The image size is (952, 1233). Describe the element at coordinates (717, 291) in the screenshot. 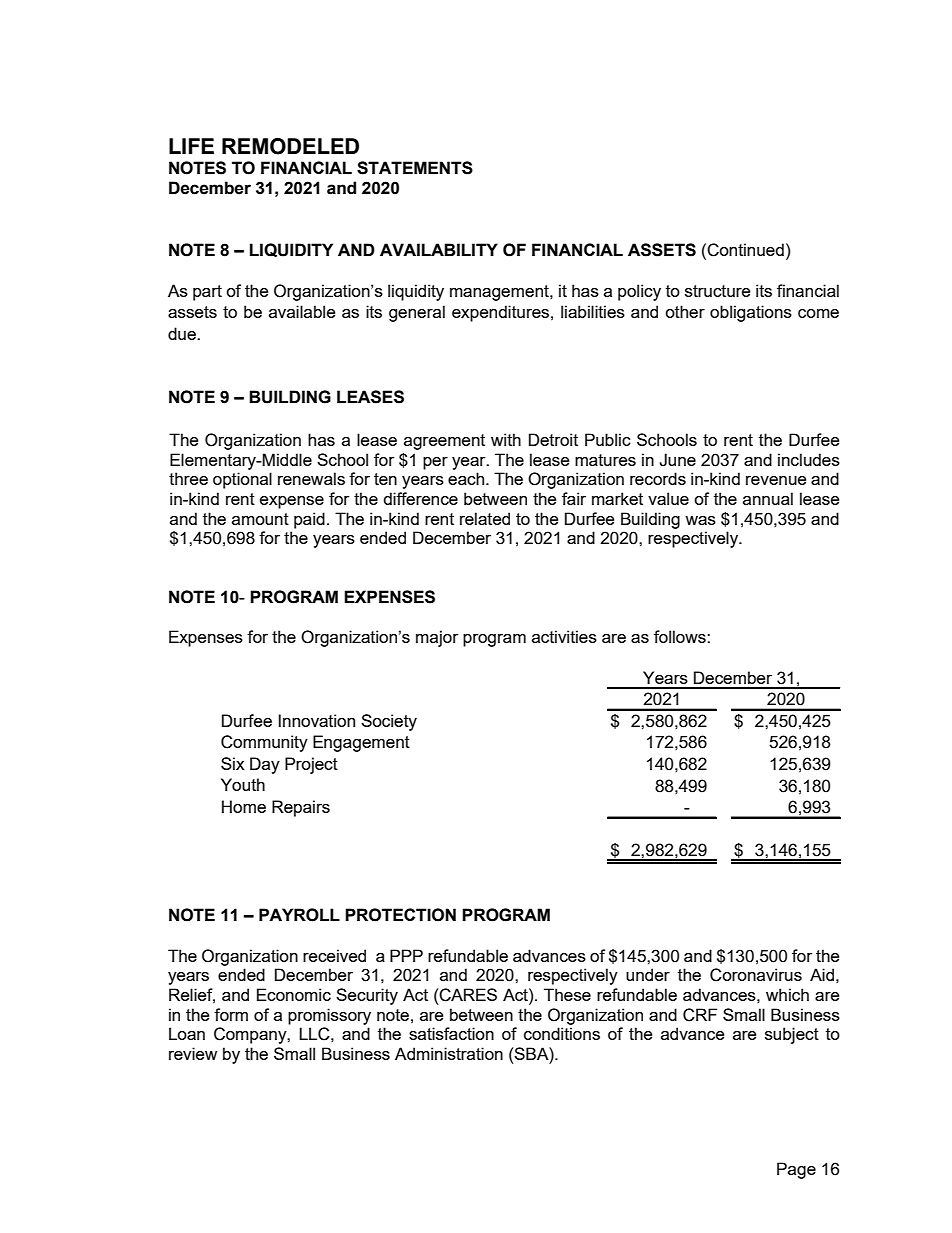

I see `structure` at that location.
